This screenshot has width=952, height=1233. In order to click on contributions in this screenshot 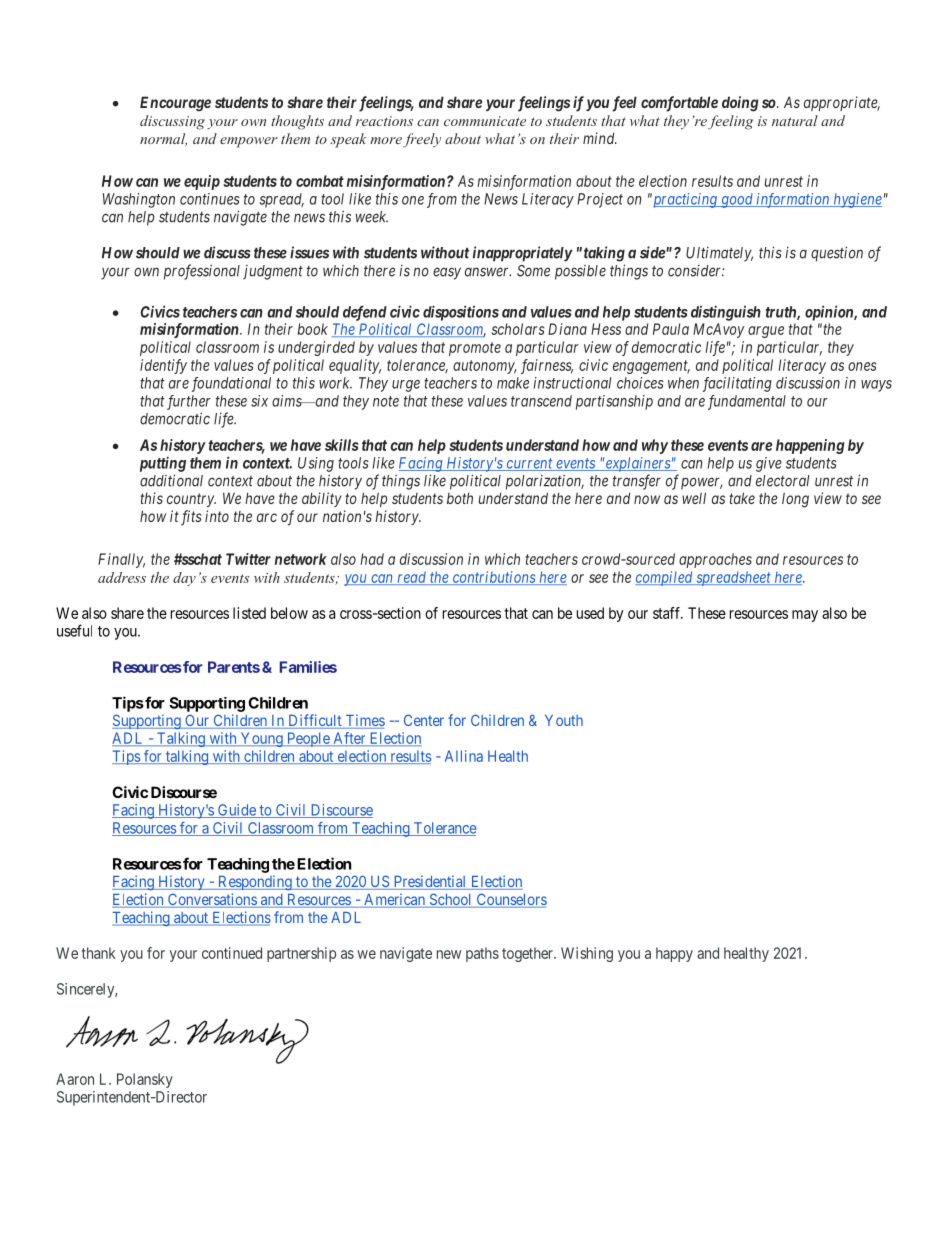, I will do `click(493, 578)`.
